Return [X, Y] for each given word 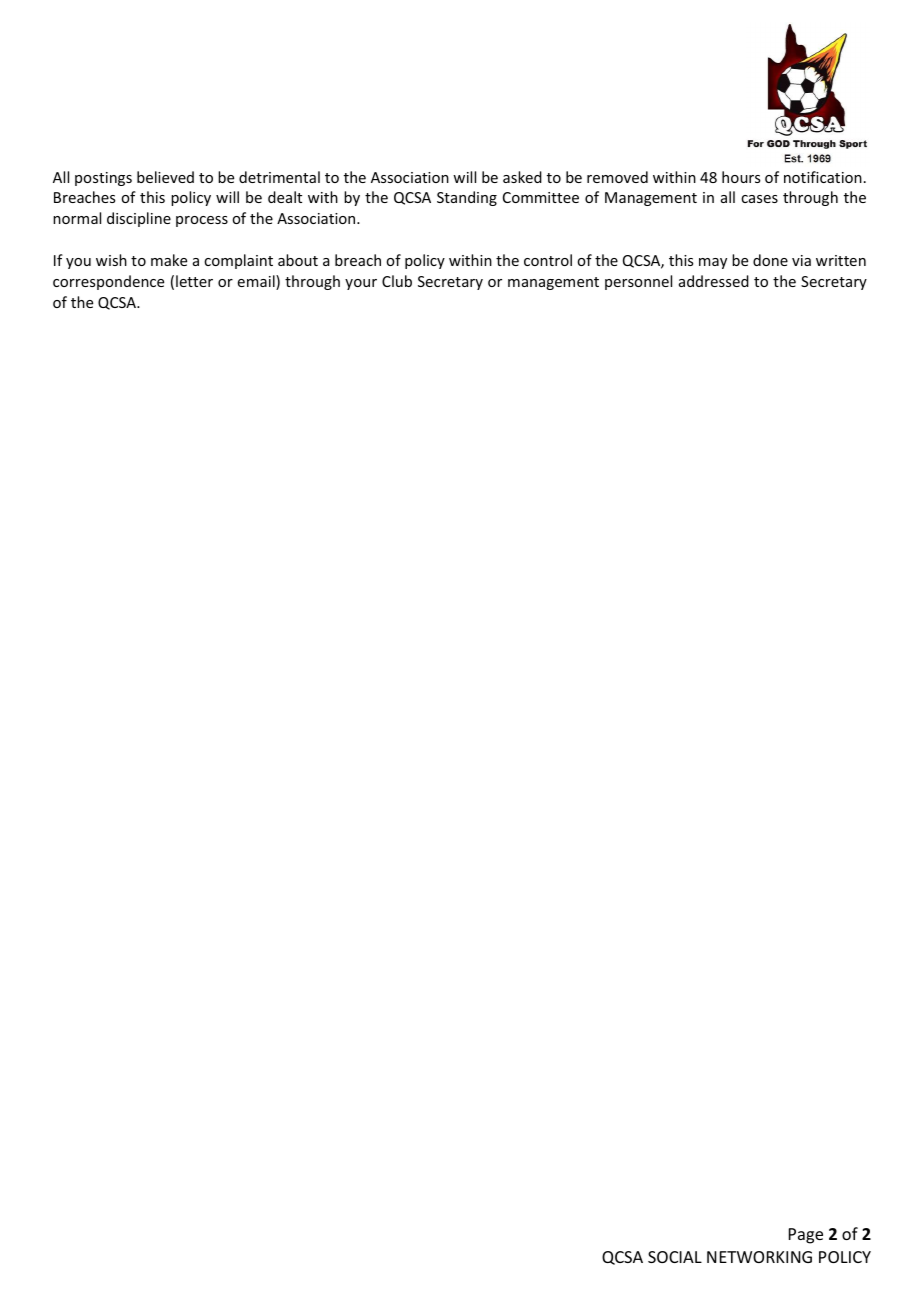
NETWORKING [759, 1257]
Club [397, 281]
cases [759, 199]
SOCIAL [675, 1257]
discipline [139, 219]
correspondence [108, 282]
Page [806, 1236]
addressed [714, 281]
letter [194, 281]
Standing [467, 198]
